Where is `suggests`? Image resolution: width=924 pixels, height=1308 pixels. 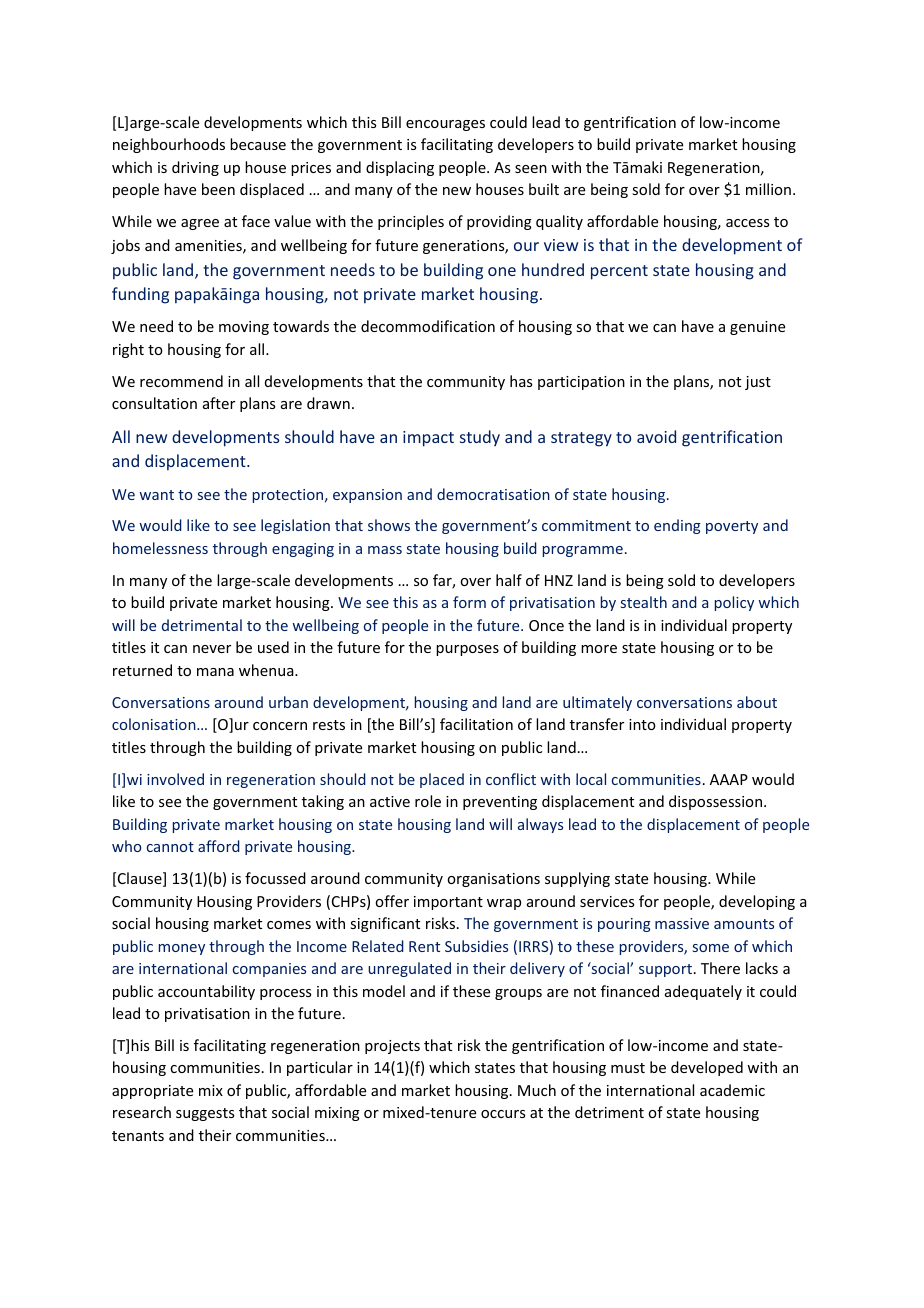
suggests is located at coordinates (205, 1114).
